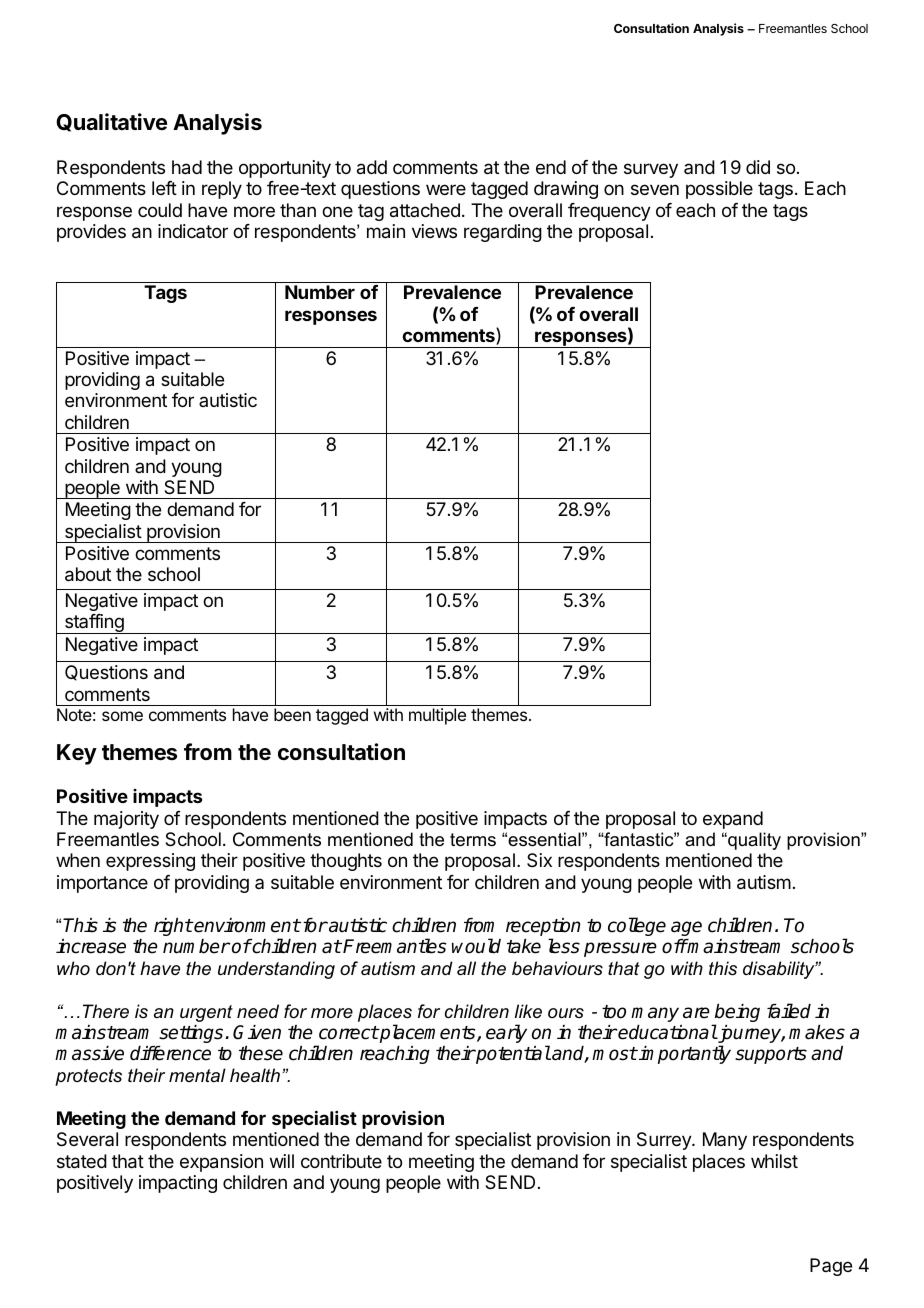 The image size is (924, 1308). I want to click on some, so click(122, 716).
